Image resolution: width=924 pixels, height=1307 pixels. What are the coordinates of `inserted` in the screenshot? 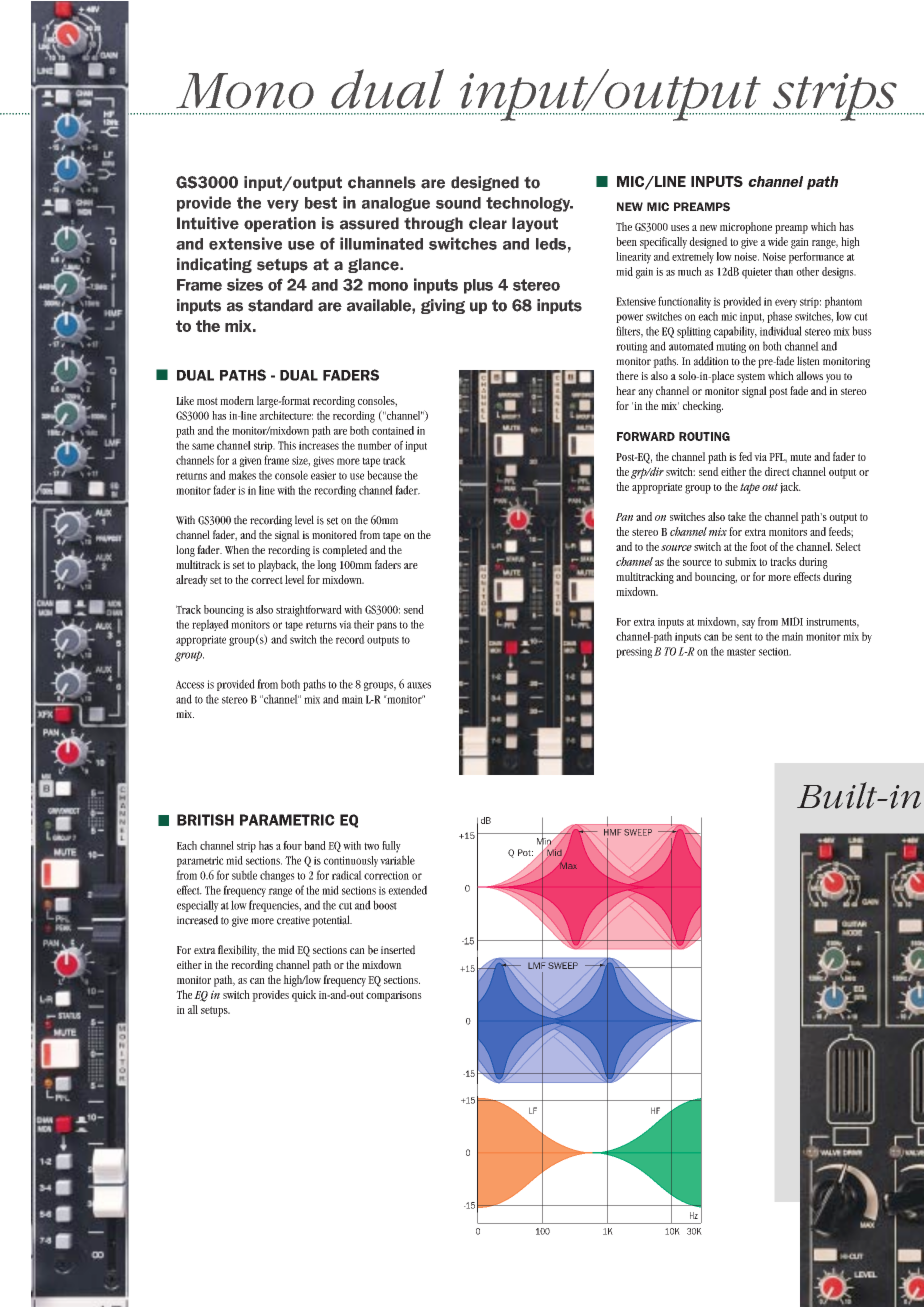 It's located at (398, 950).
